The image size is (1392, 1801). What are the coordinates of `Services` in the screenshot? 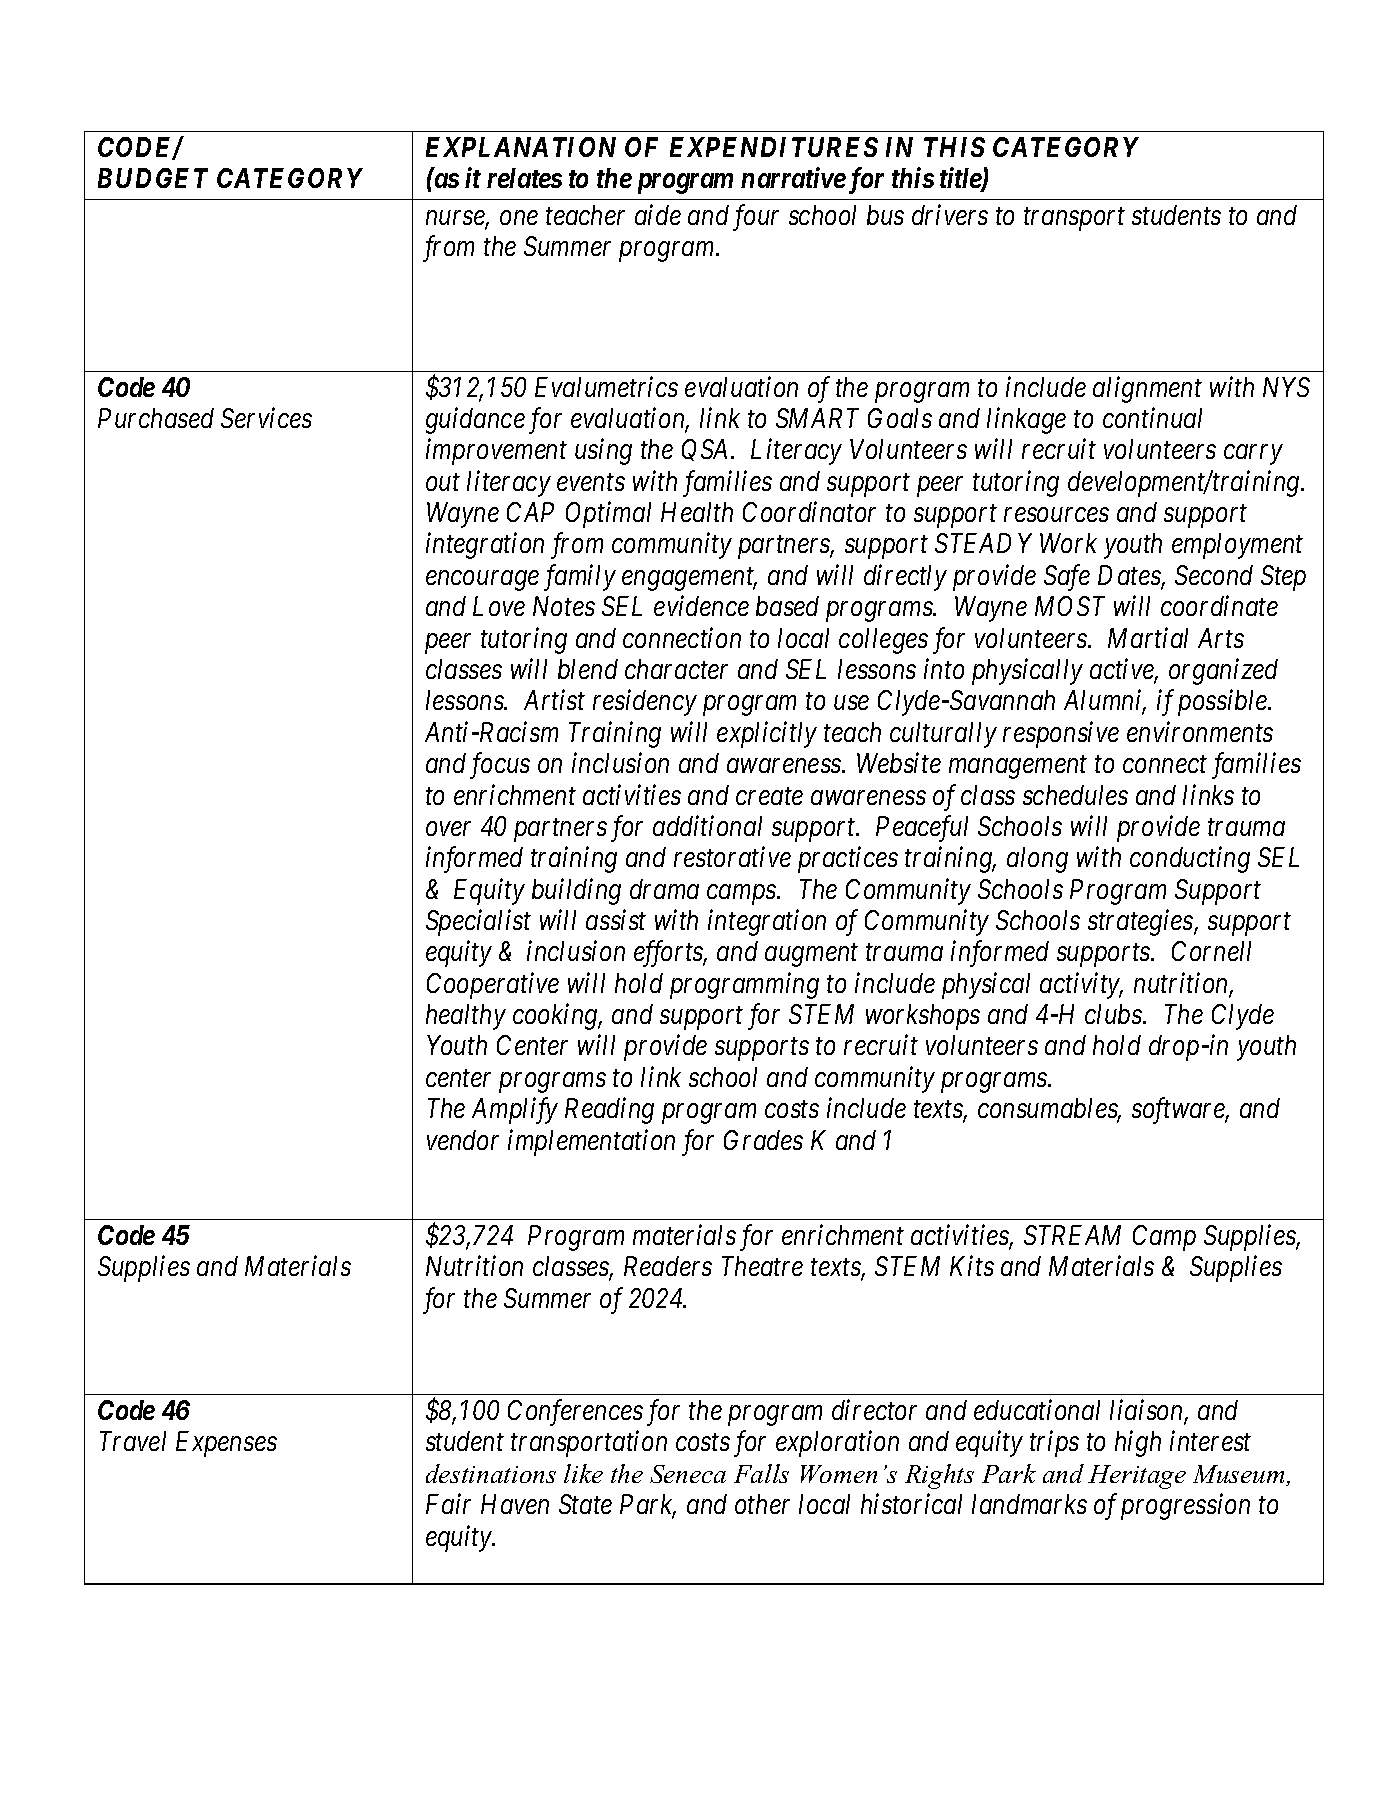 It's located at (266, 418).
